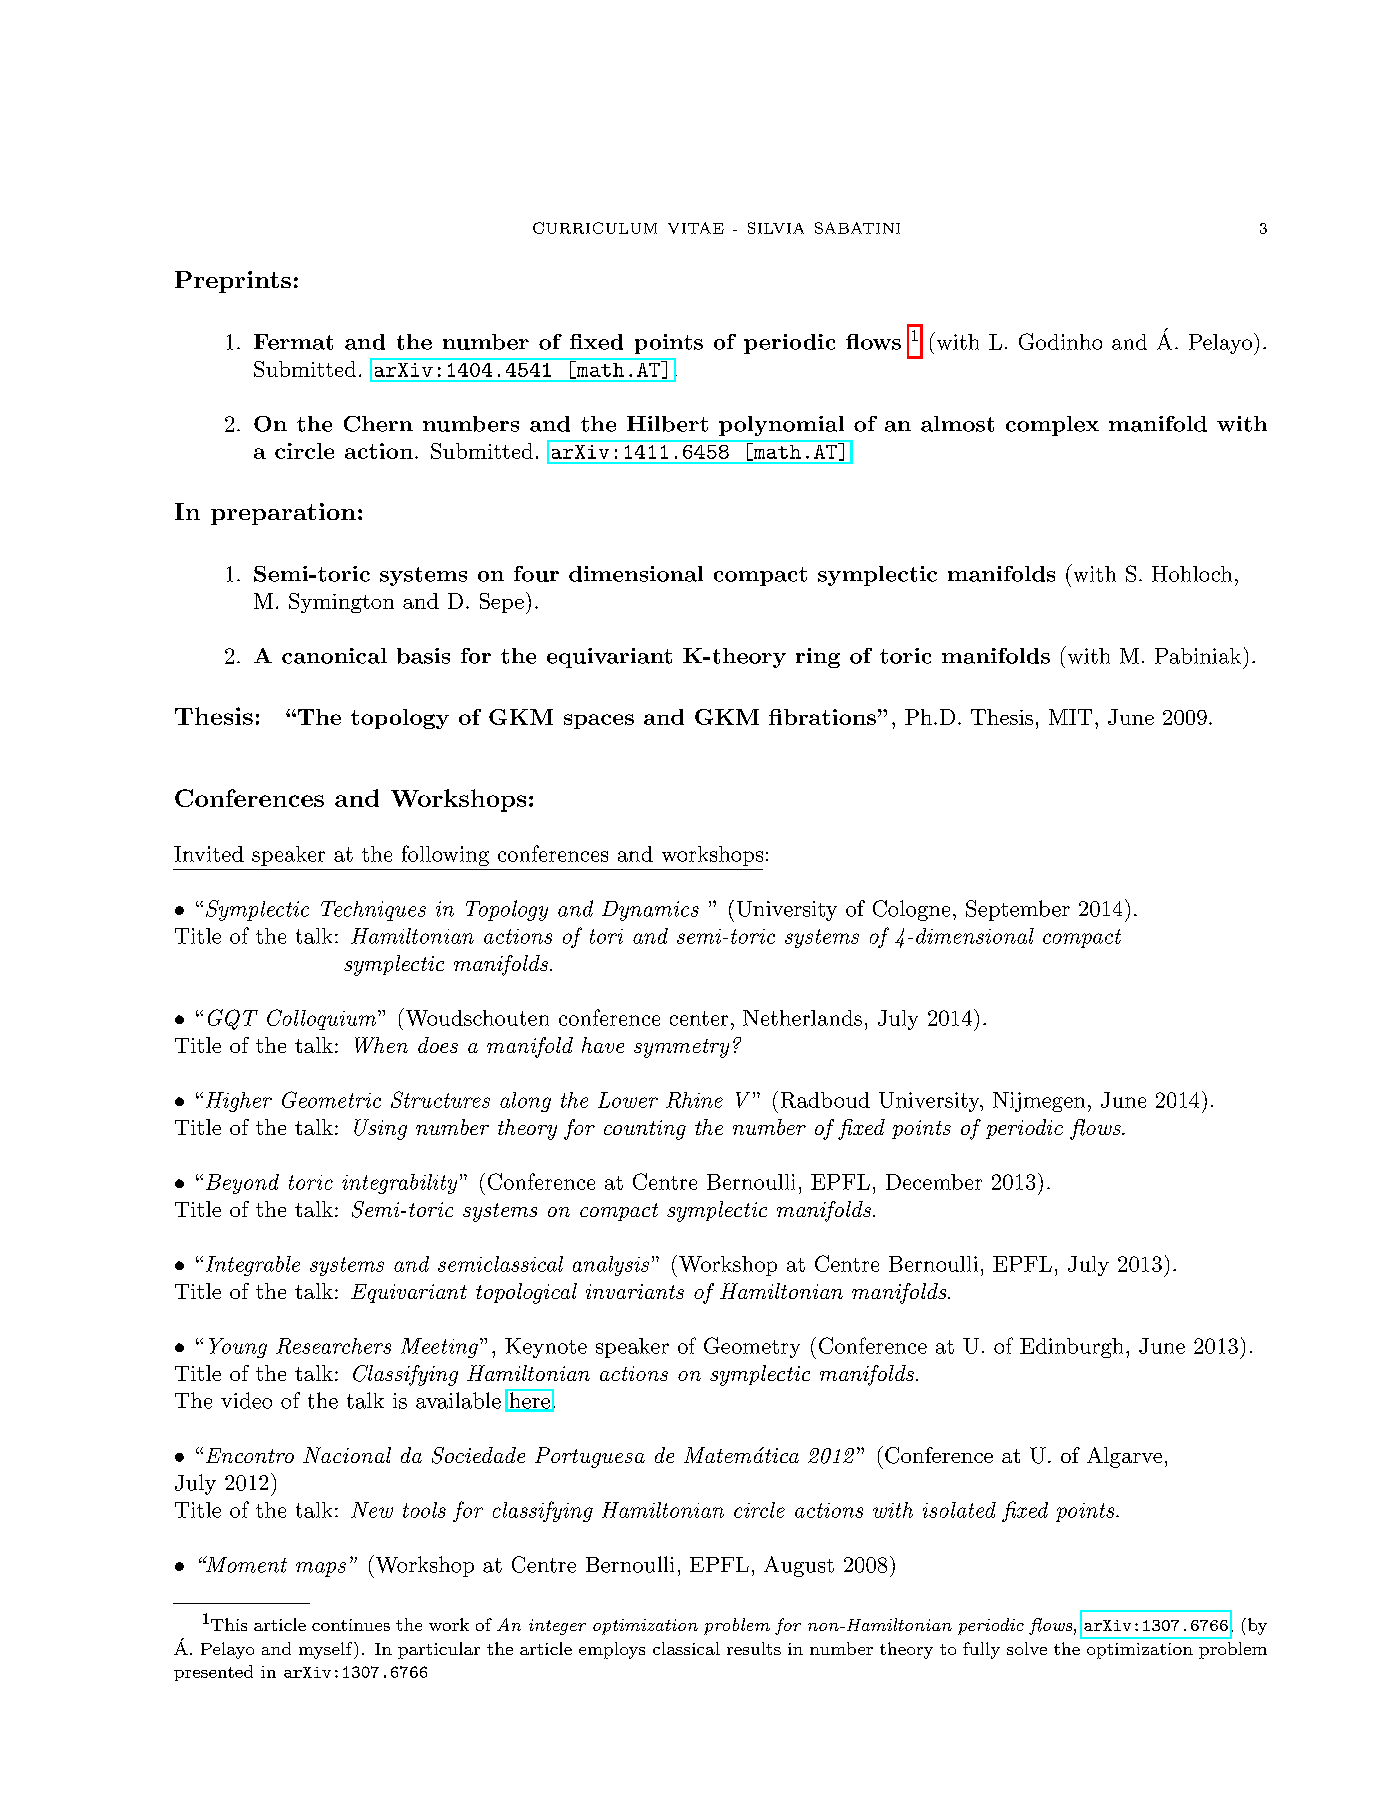 The height and width of the document is (1811, 1400). What do you see at coordinates (233, 282) in the document?
I see `Preprints` at bounding box center [233, 282].
